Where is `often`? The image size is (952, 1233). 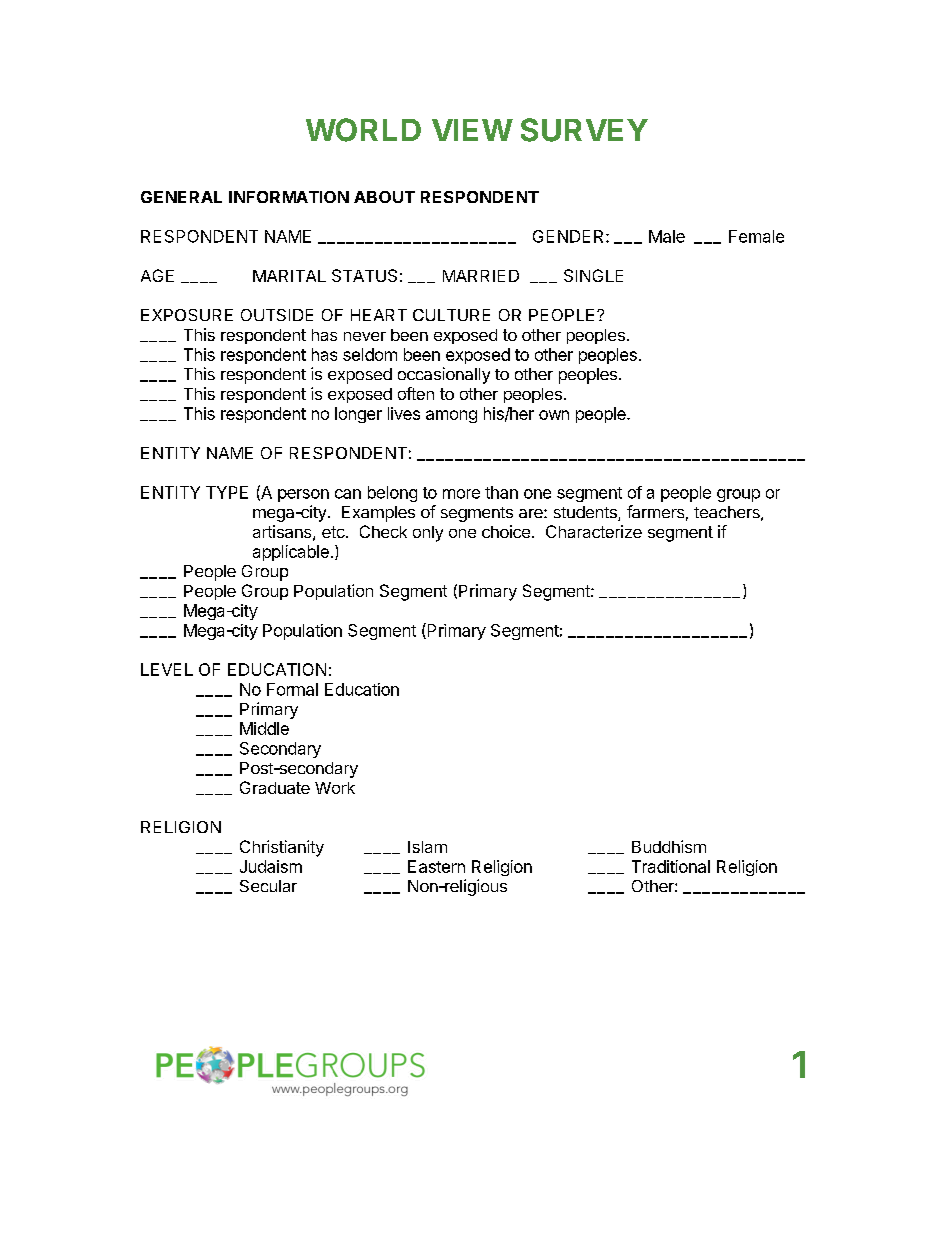 often is located at coordinates (416, 393).
